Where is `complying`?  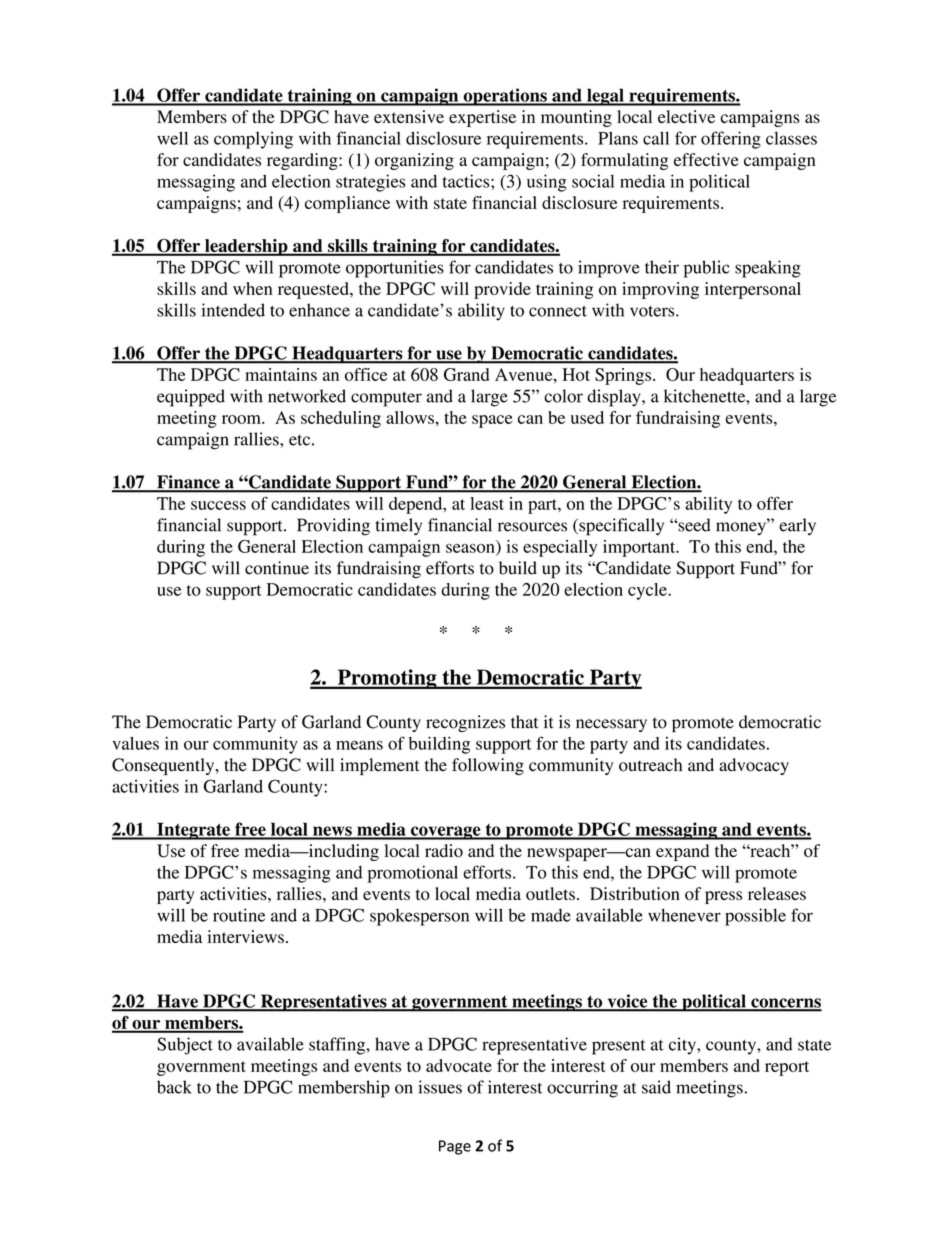 complying is located at coordinates (253, 140).
